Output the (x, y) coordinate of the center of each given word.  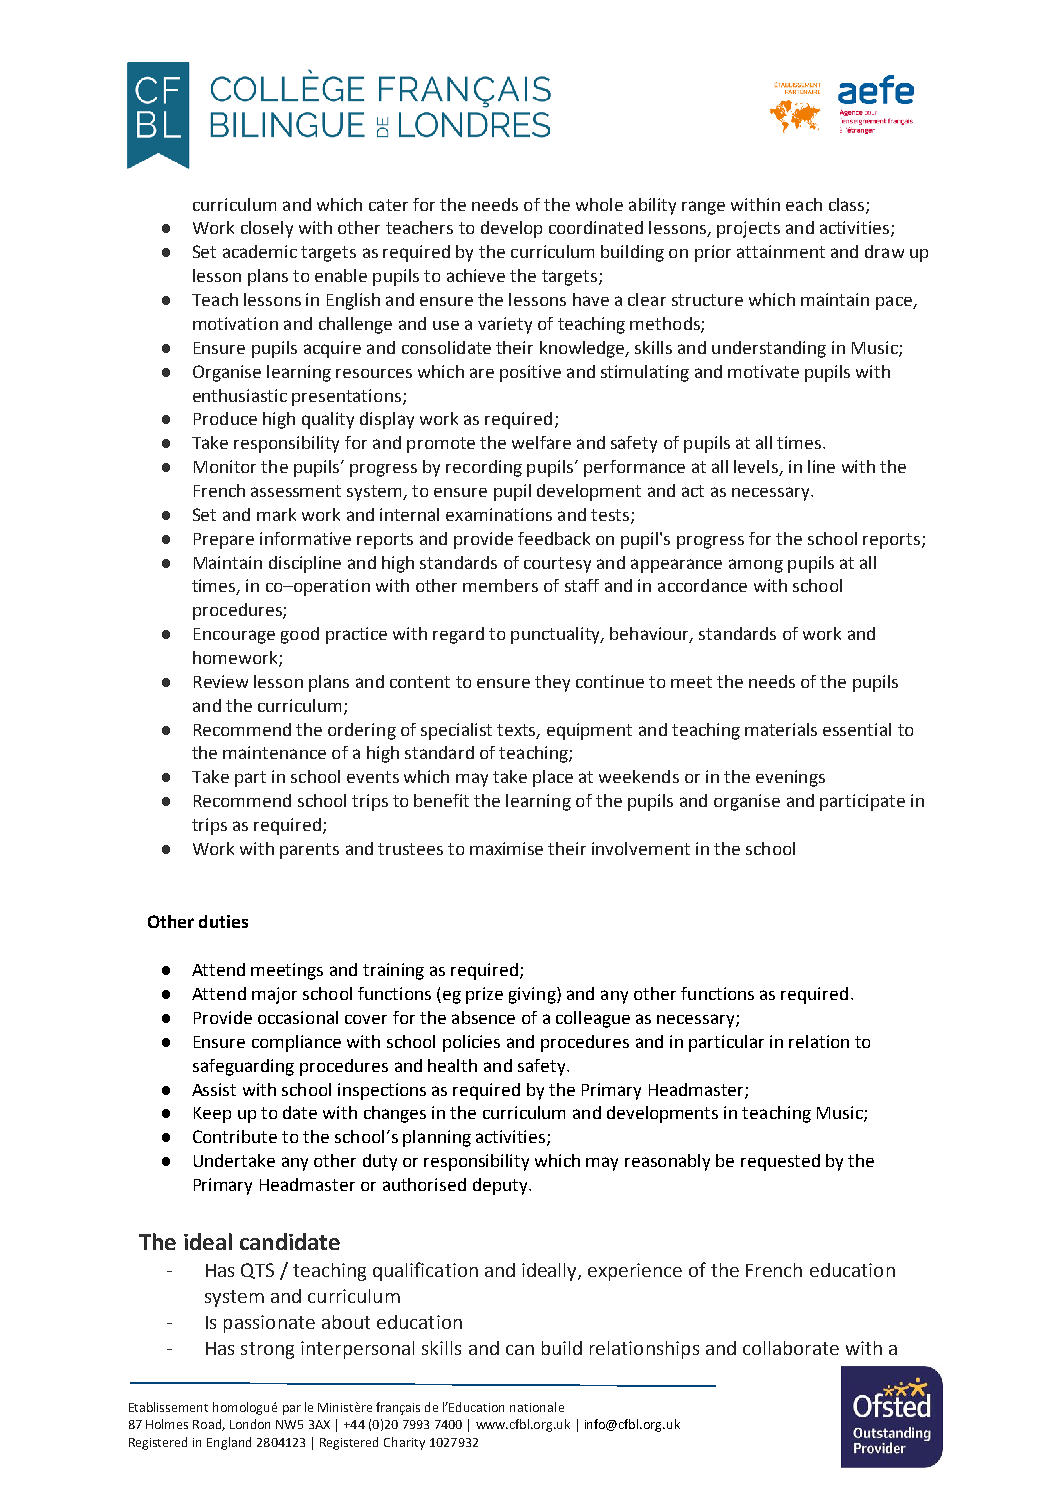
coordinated (596, 227)
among (756, 566)
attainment (781, 251)
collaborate (791, 1348)
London (250, 1424)
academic (260, 251)
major (274, 995)
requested (780, 1162)
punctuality (556, 635)
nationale (537, 1407)
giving (533, 995)
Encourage (234, 636)
